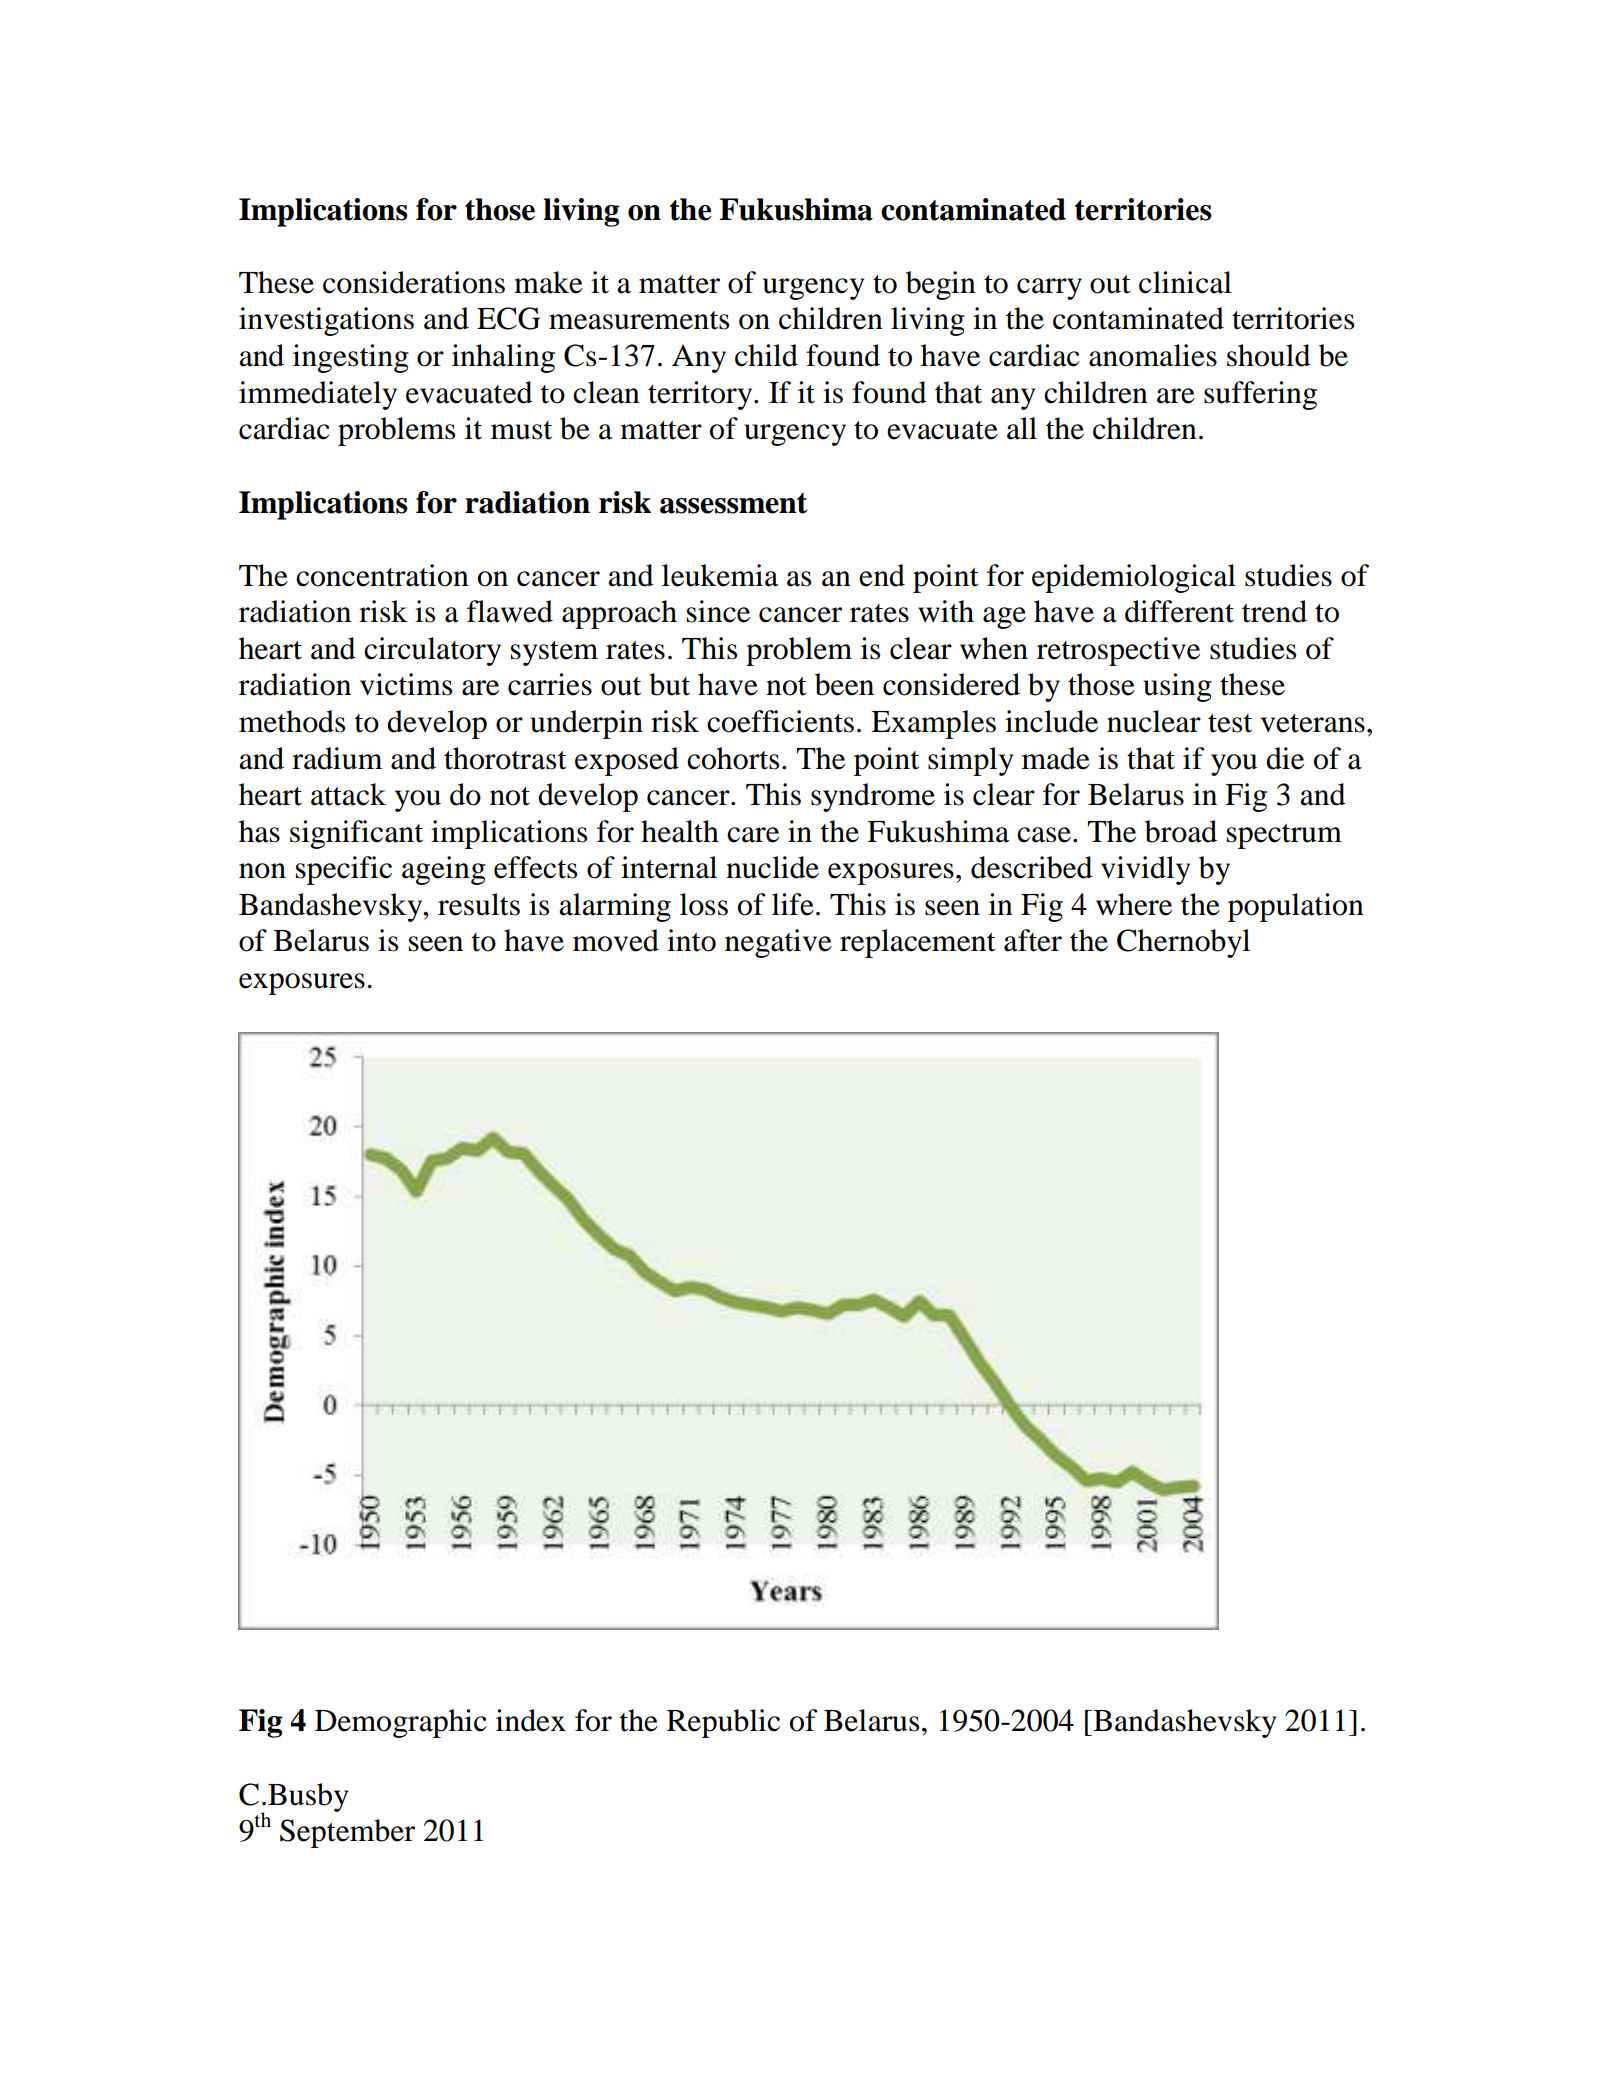 This image has height=2100, width=1623. Describe the element at coordinates (356, 834) in the image. I see `significant` at that location.
